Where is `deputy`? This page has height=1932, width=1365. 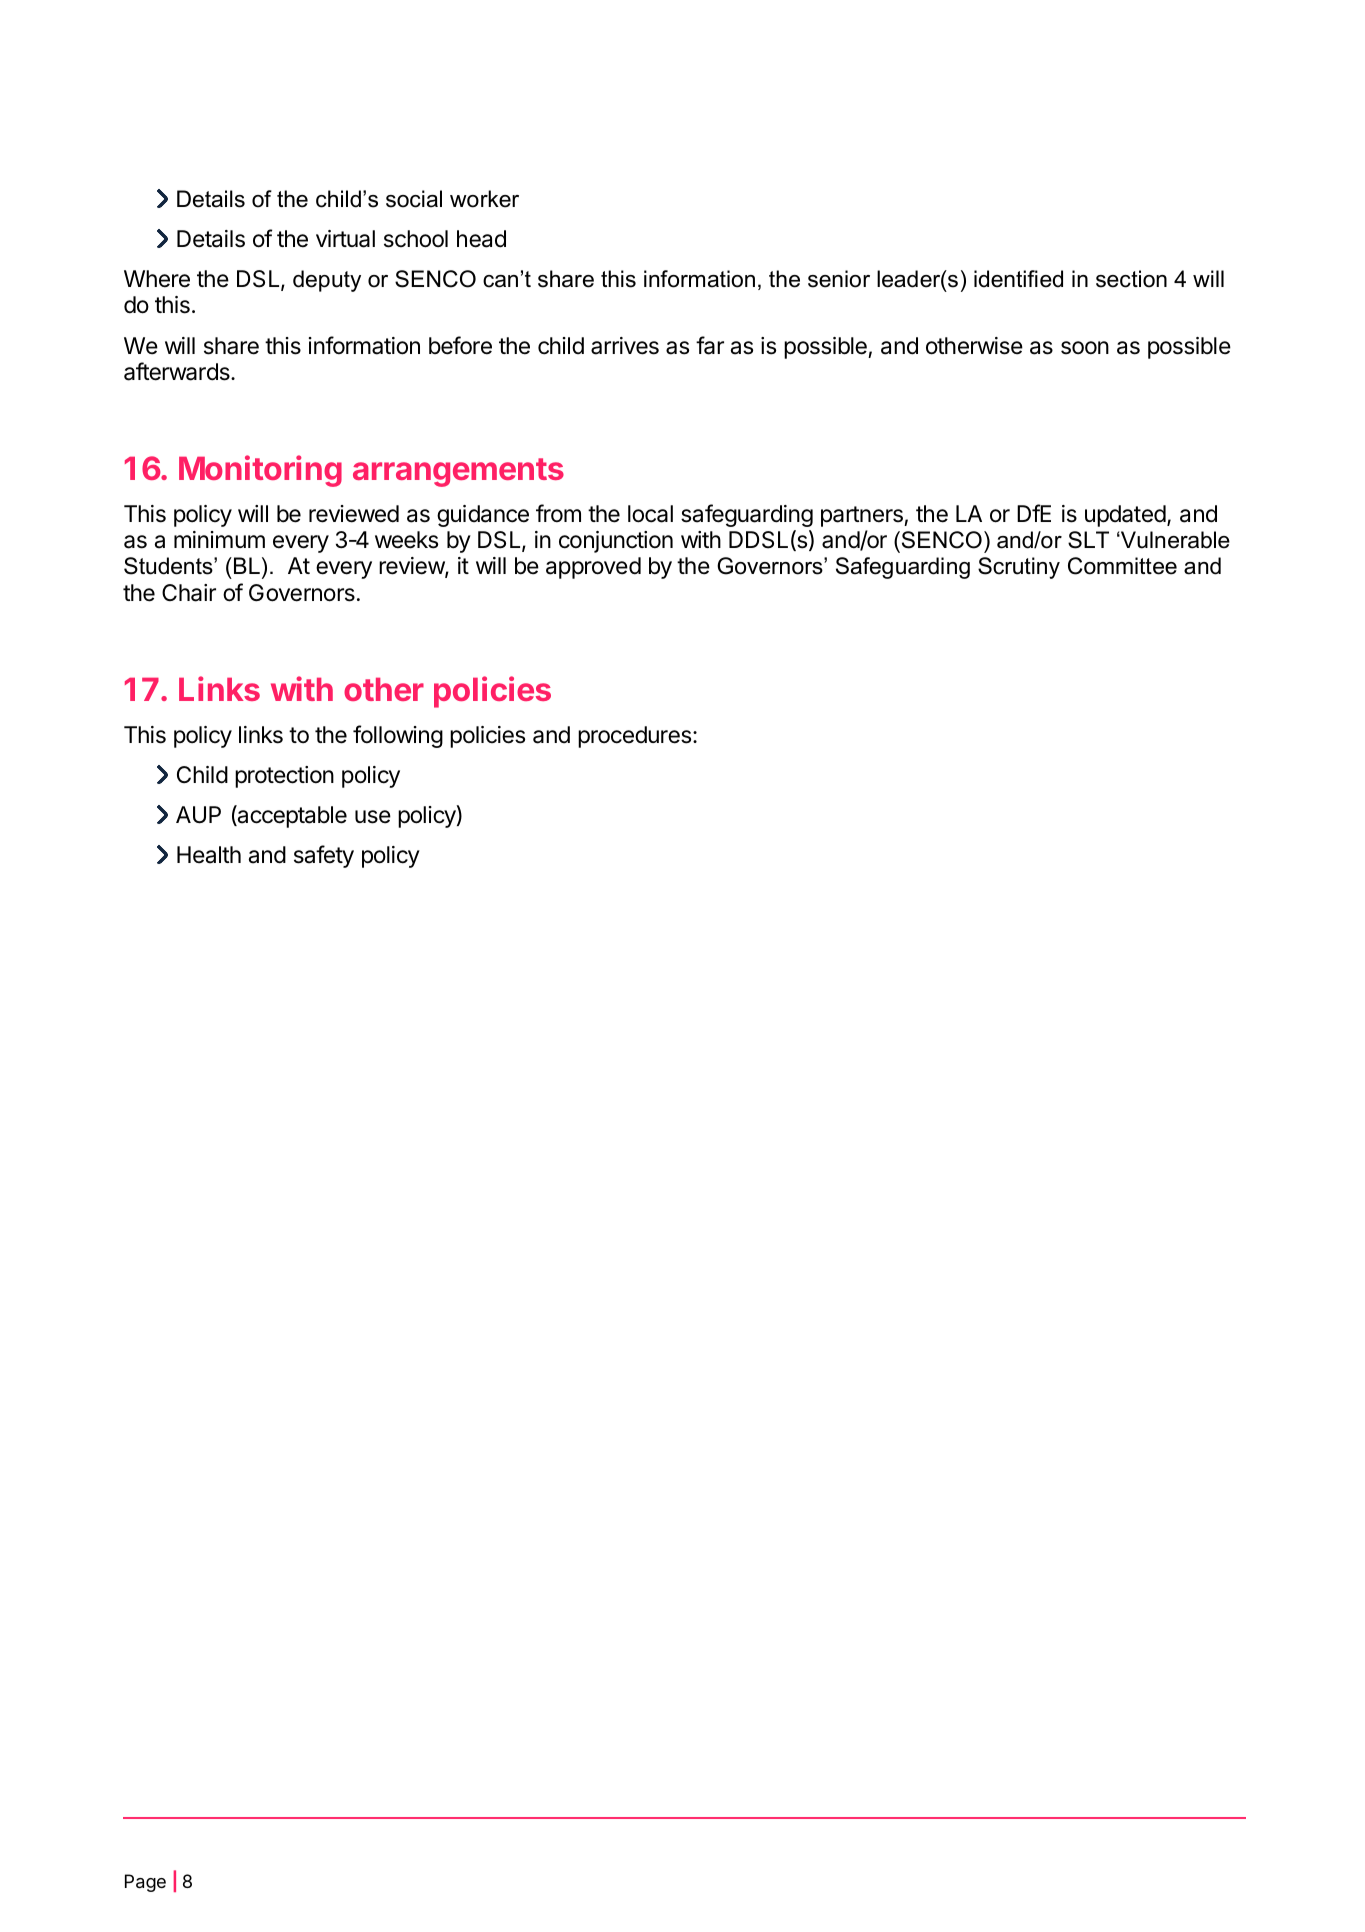
deputy is located at coordinates (327, 281).
